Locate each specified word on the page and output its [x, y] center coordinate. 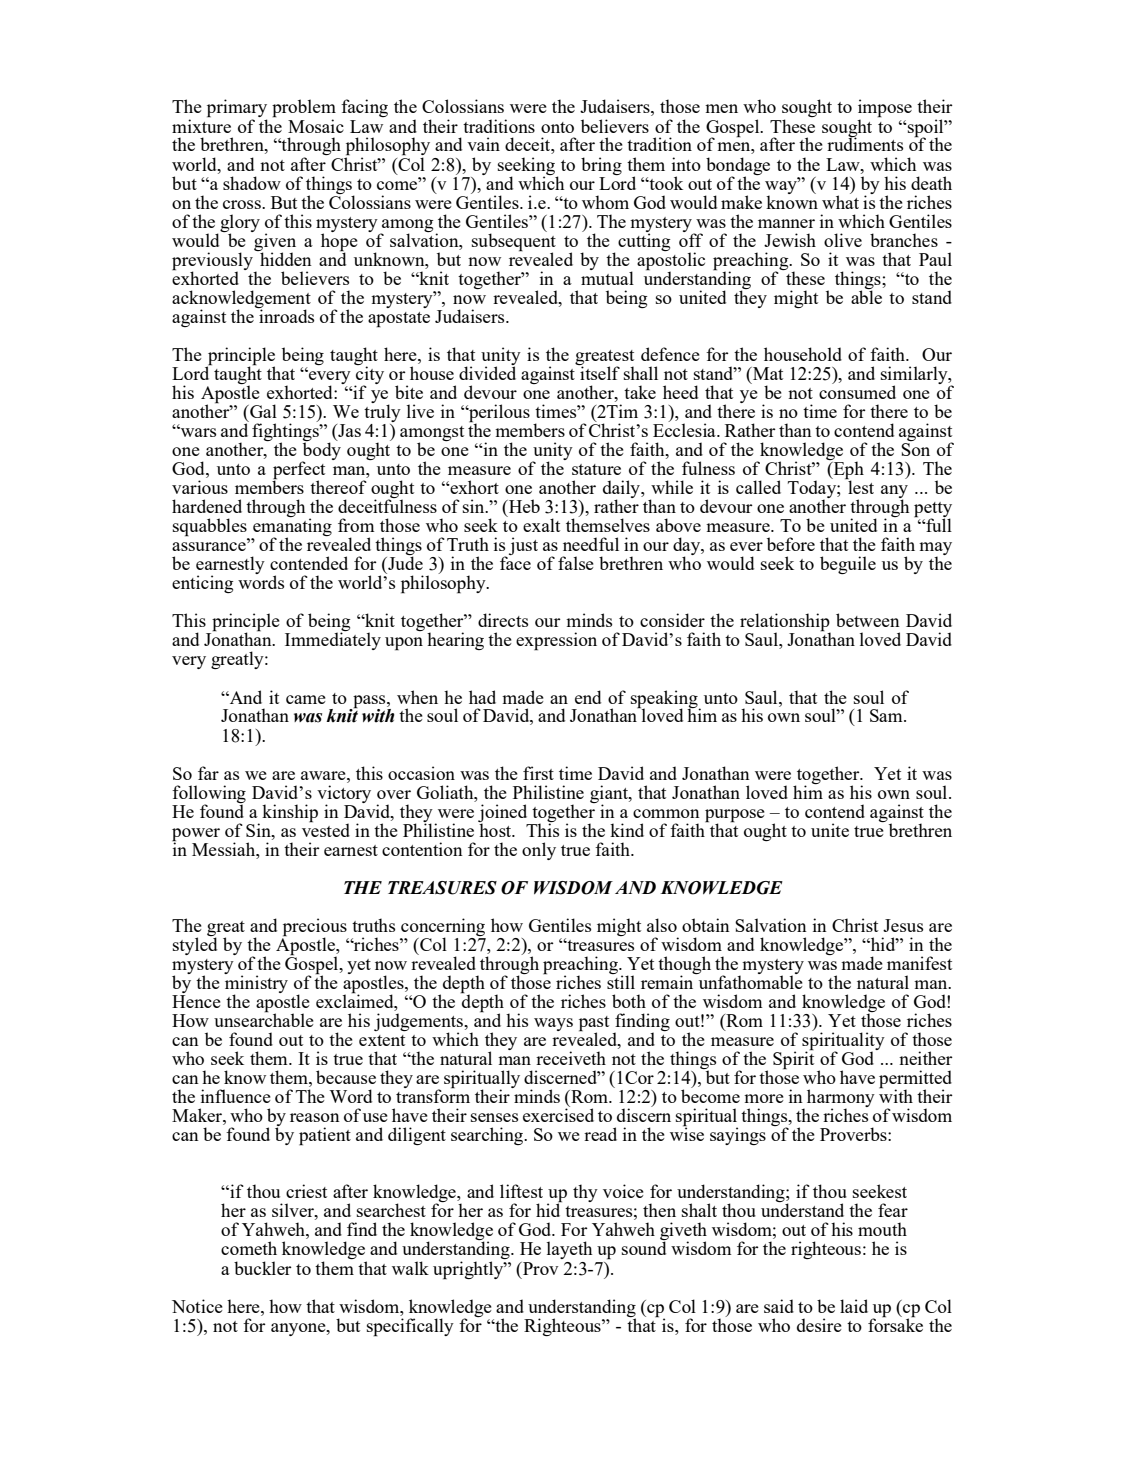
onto [557, 127]
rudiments [865, 143]
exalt [541, 525]
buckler [263, 1268]
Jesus [903, 925]
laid [854, 1306]
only [539, 851]
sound [644, 1248]
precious [315, 928]
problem [304, 109]
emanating [291, 527]
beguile [848, 565]
